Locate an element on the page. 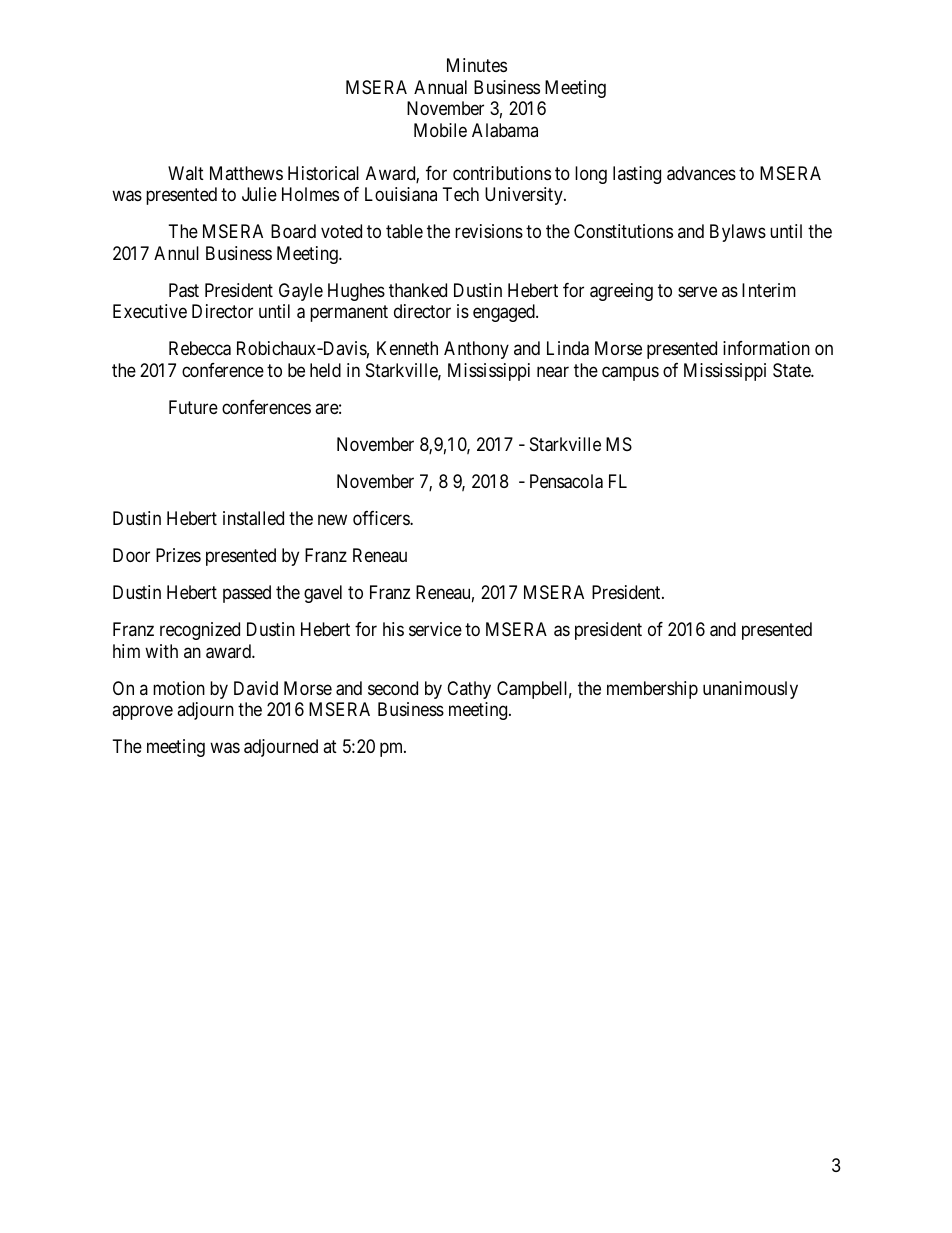  Walt is located at coordinates (186, 173).
